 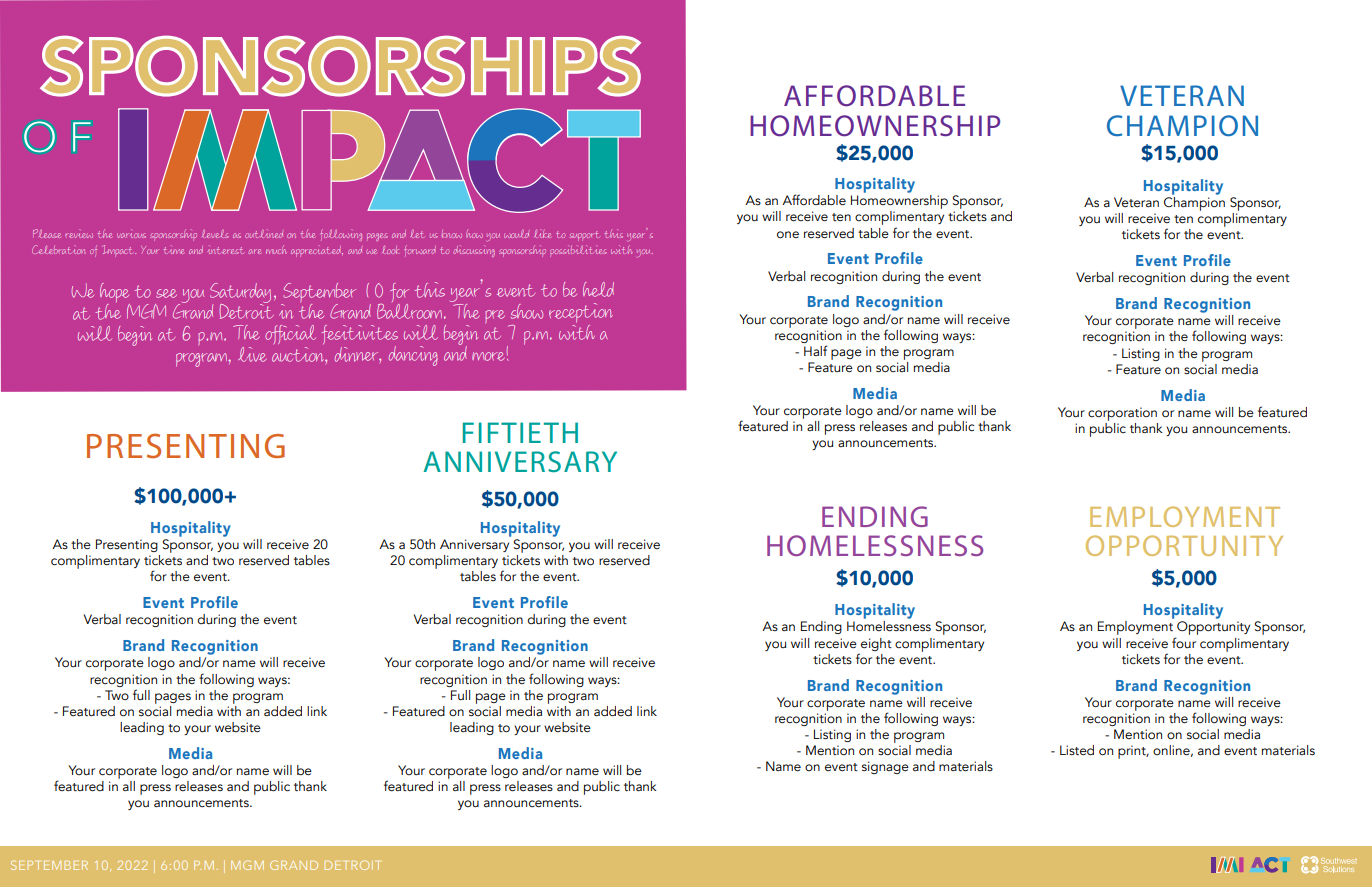 I want to click on time, so click(x=174, y=250).
